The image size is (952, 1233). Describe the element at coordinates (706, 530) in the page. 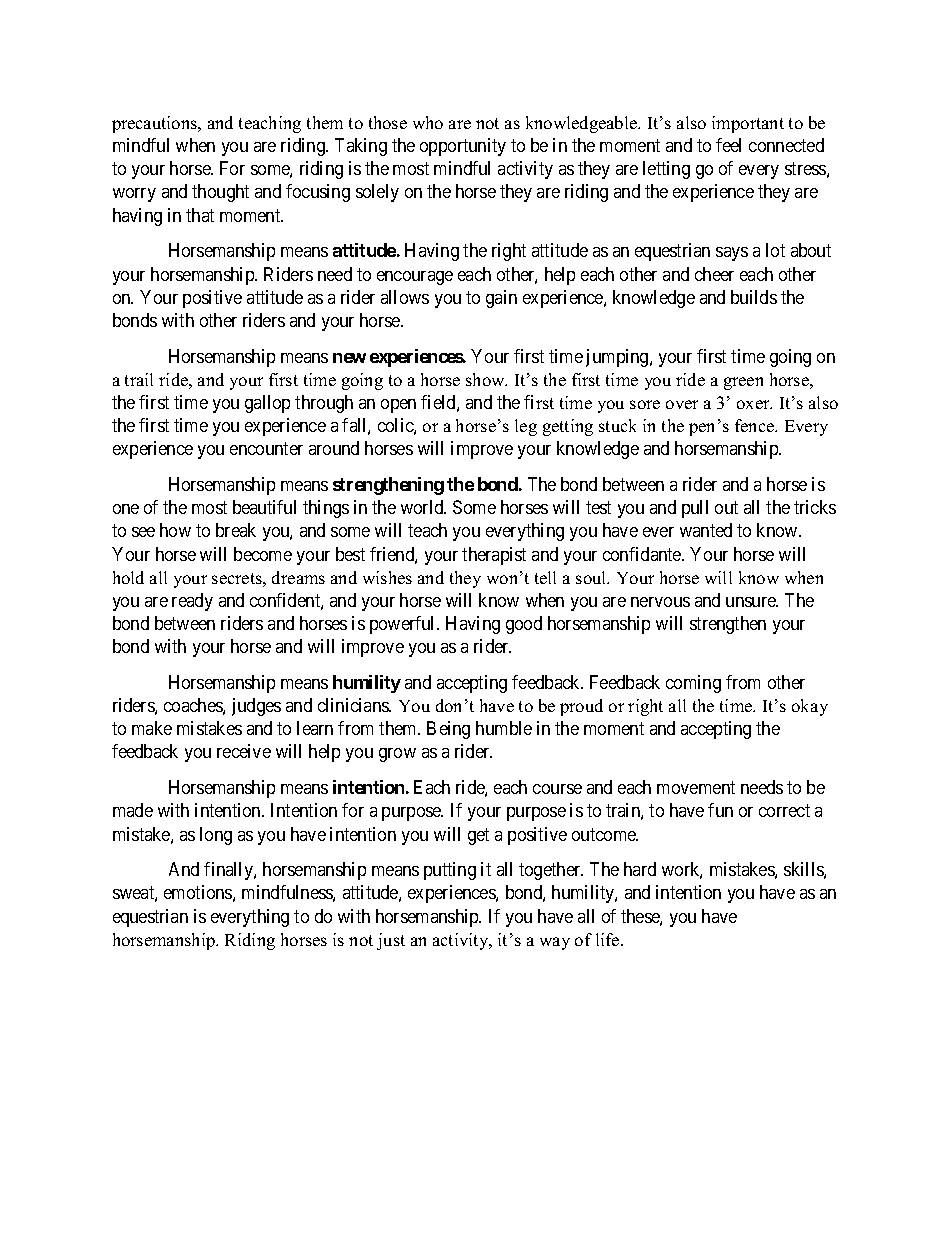

I see `wanted` at that location.
